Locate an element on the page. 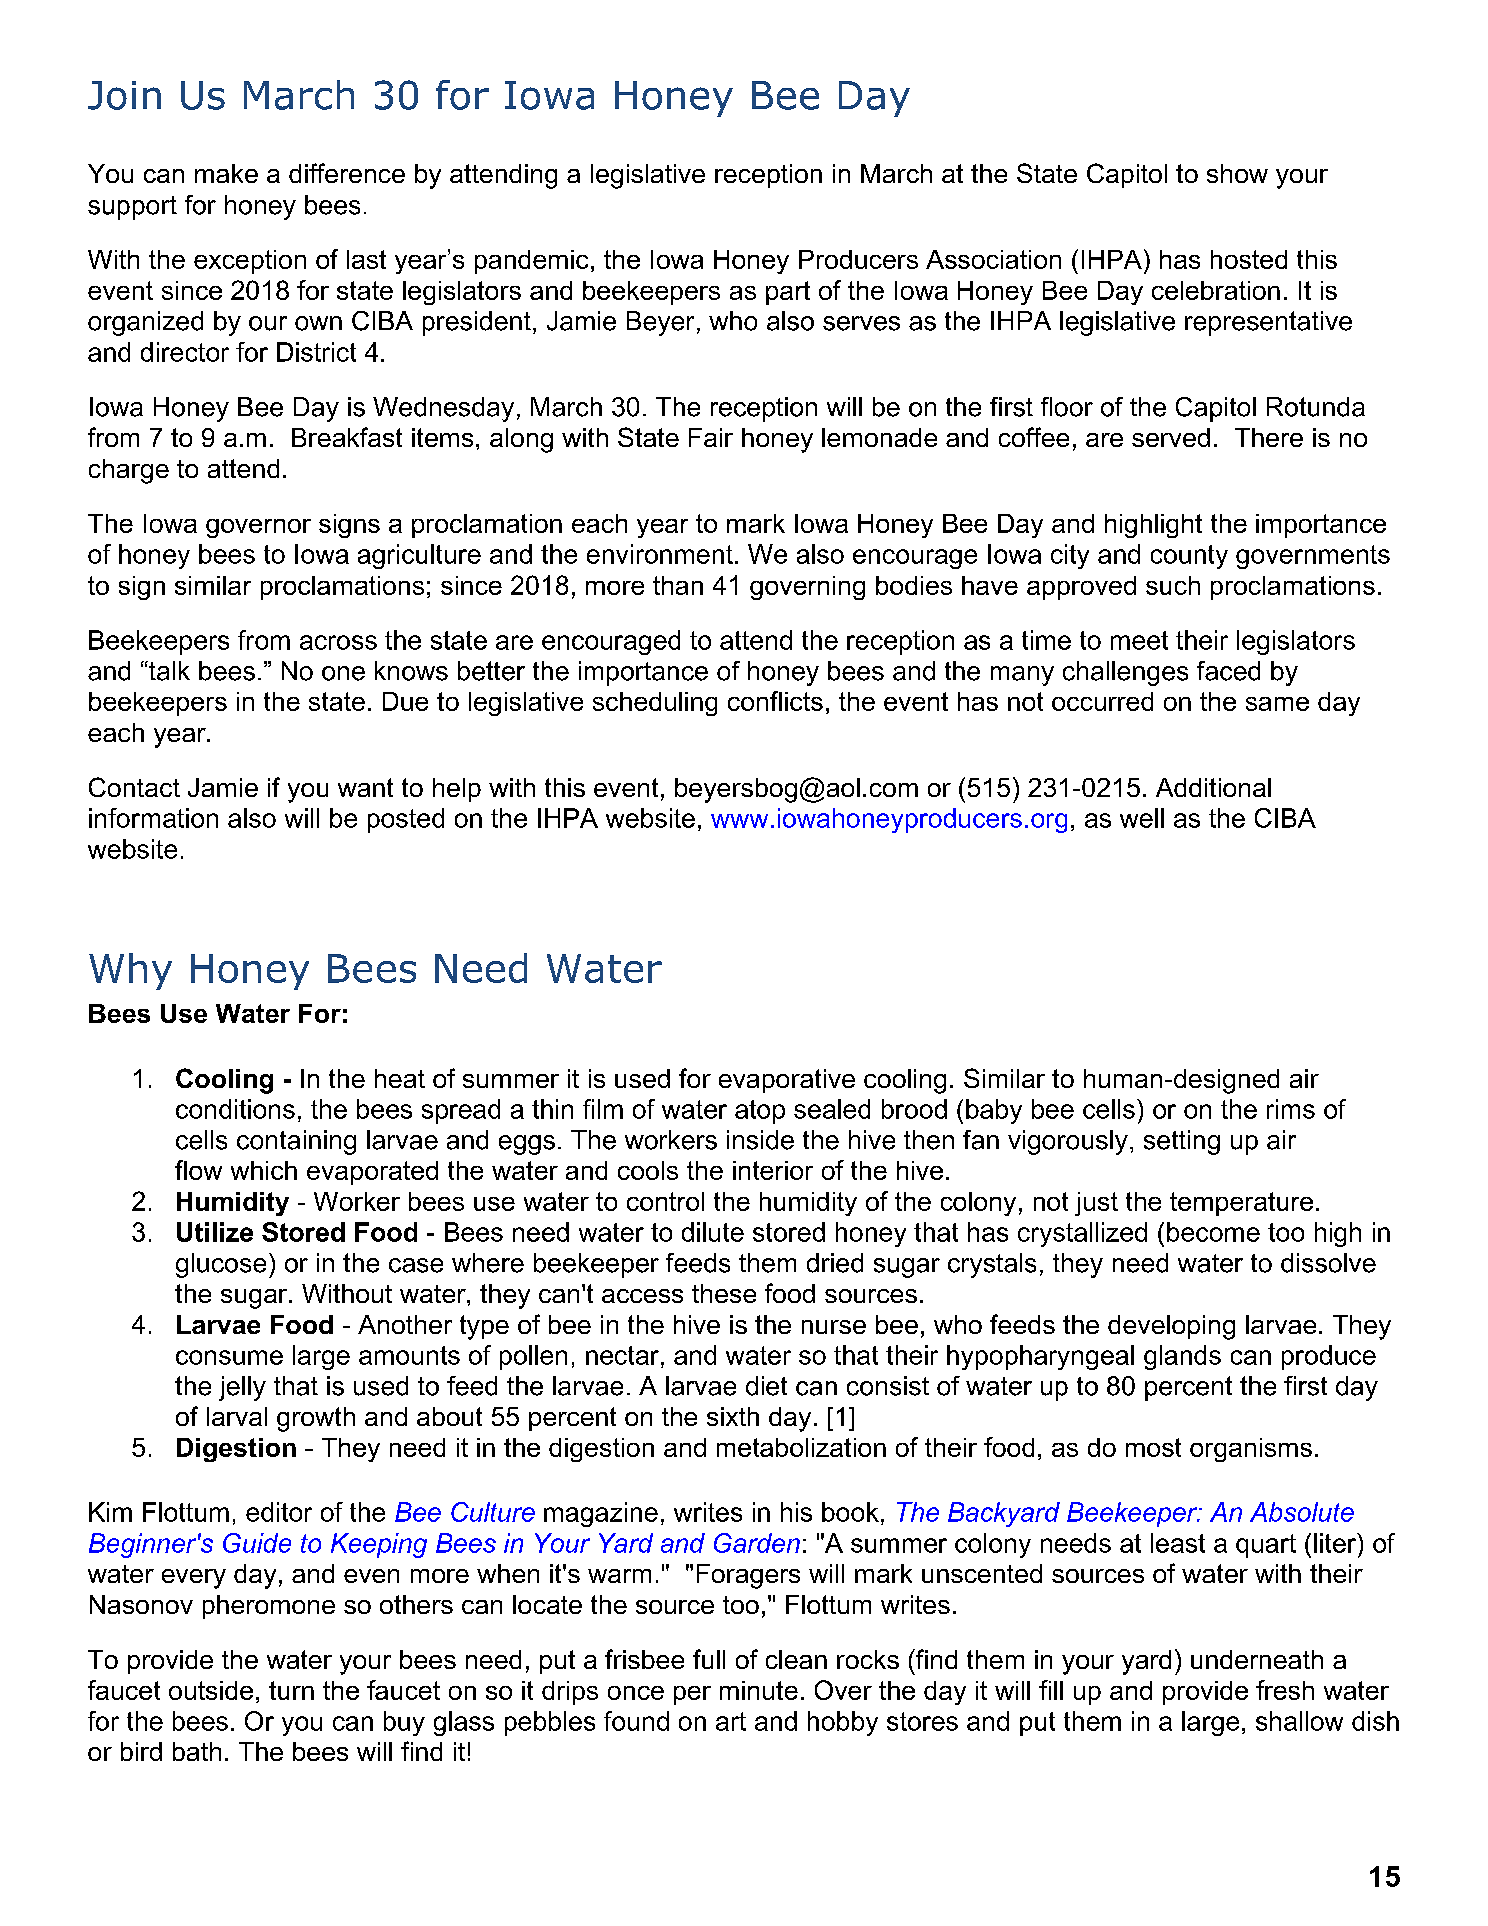 The width and height of the document is (1488, 1926). temperature is located at coordinates (1241, 1204).
